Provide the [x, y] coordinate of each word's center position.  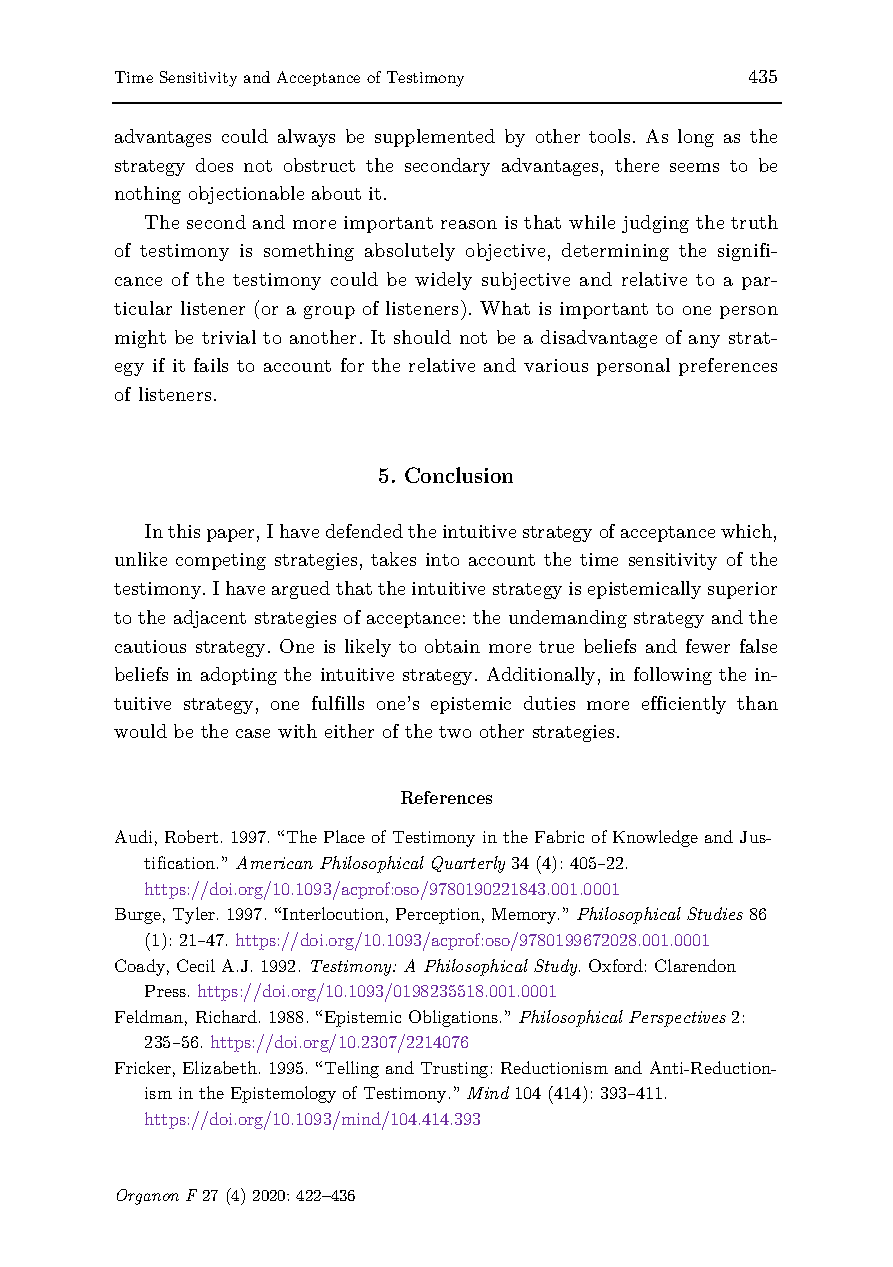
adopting [239, 676]
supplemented [435, 138]
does [214, 165]
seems [694, 167]
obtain [452, 646]
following [673, 676]
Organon [148, 1197]
